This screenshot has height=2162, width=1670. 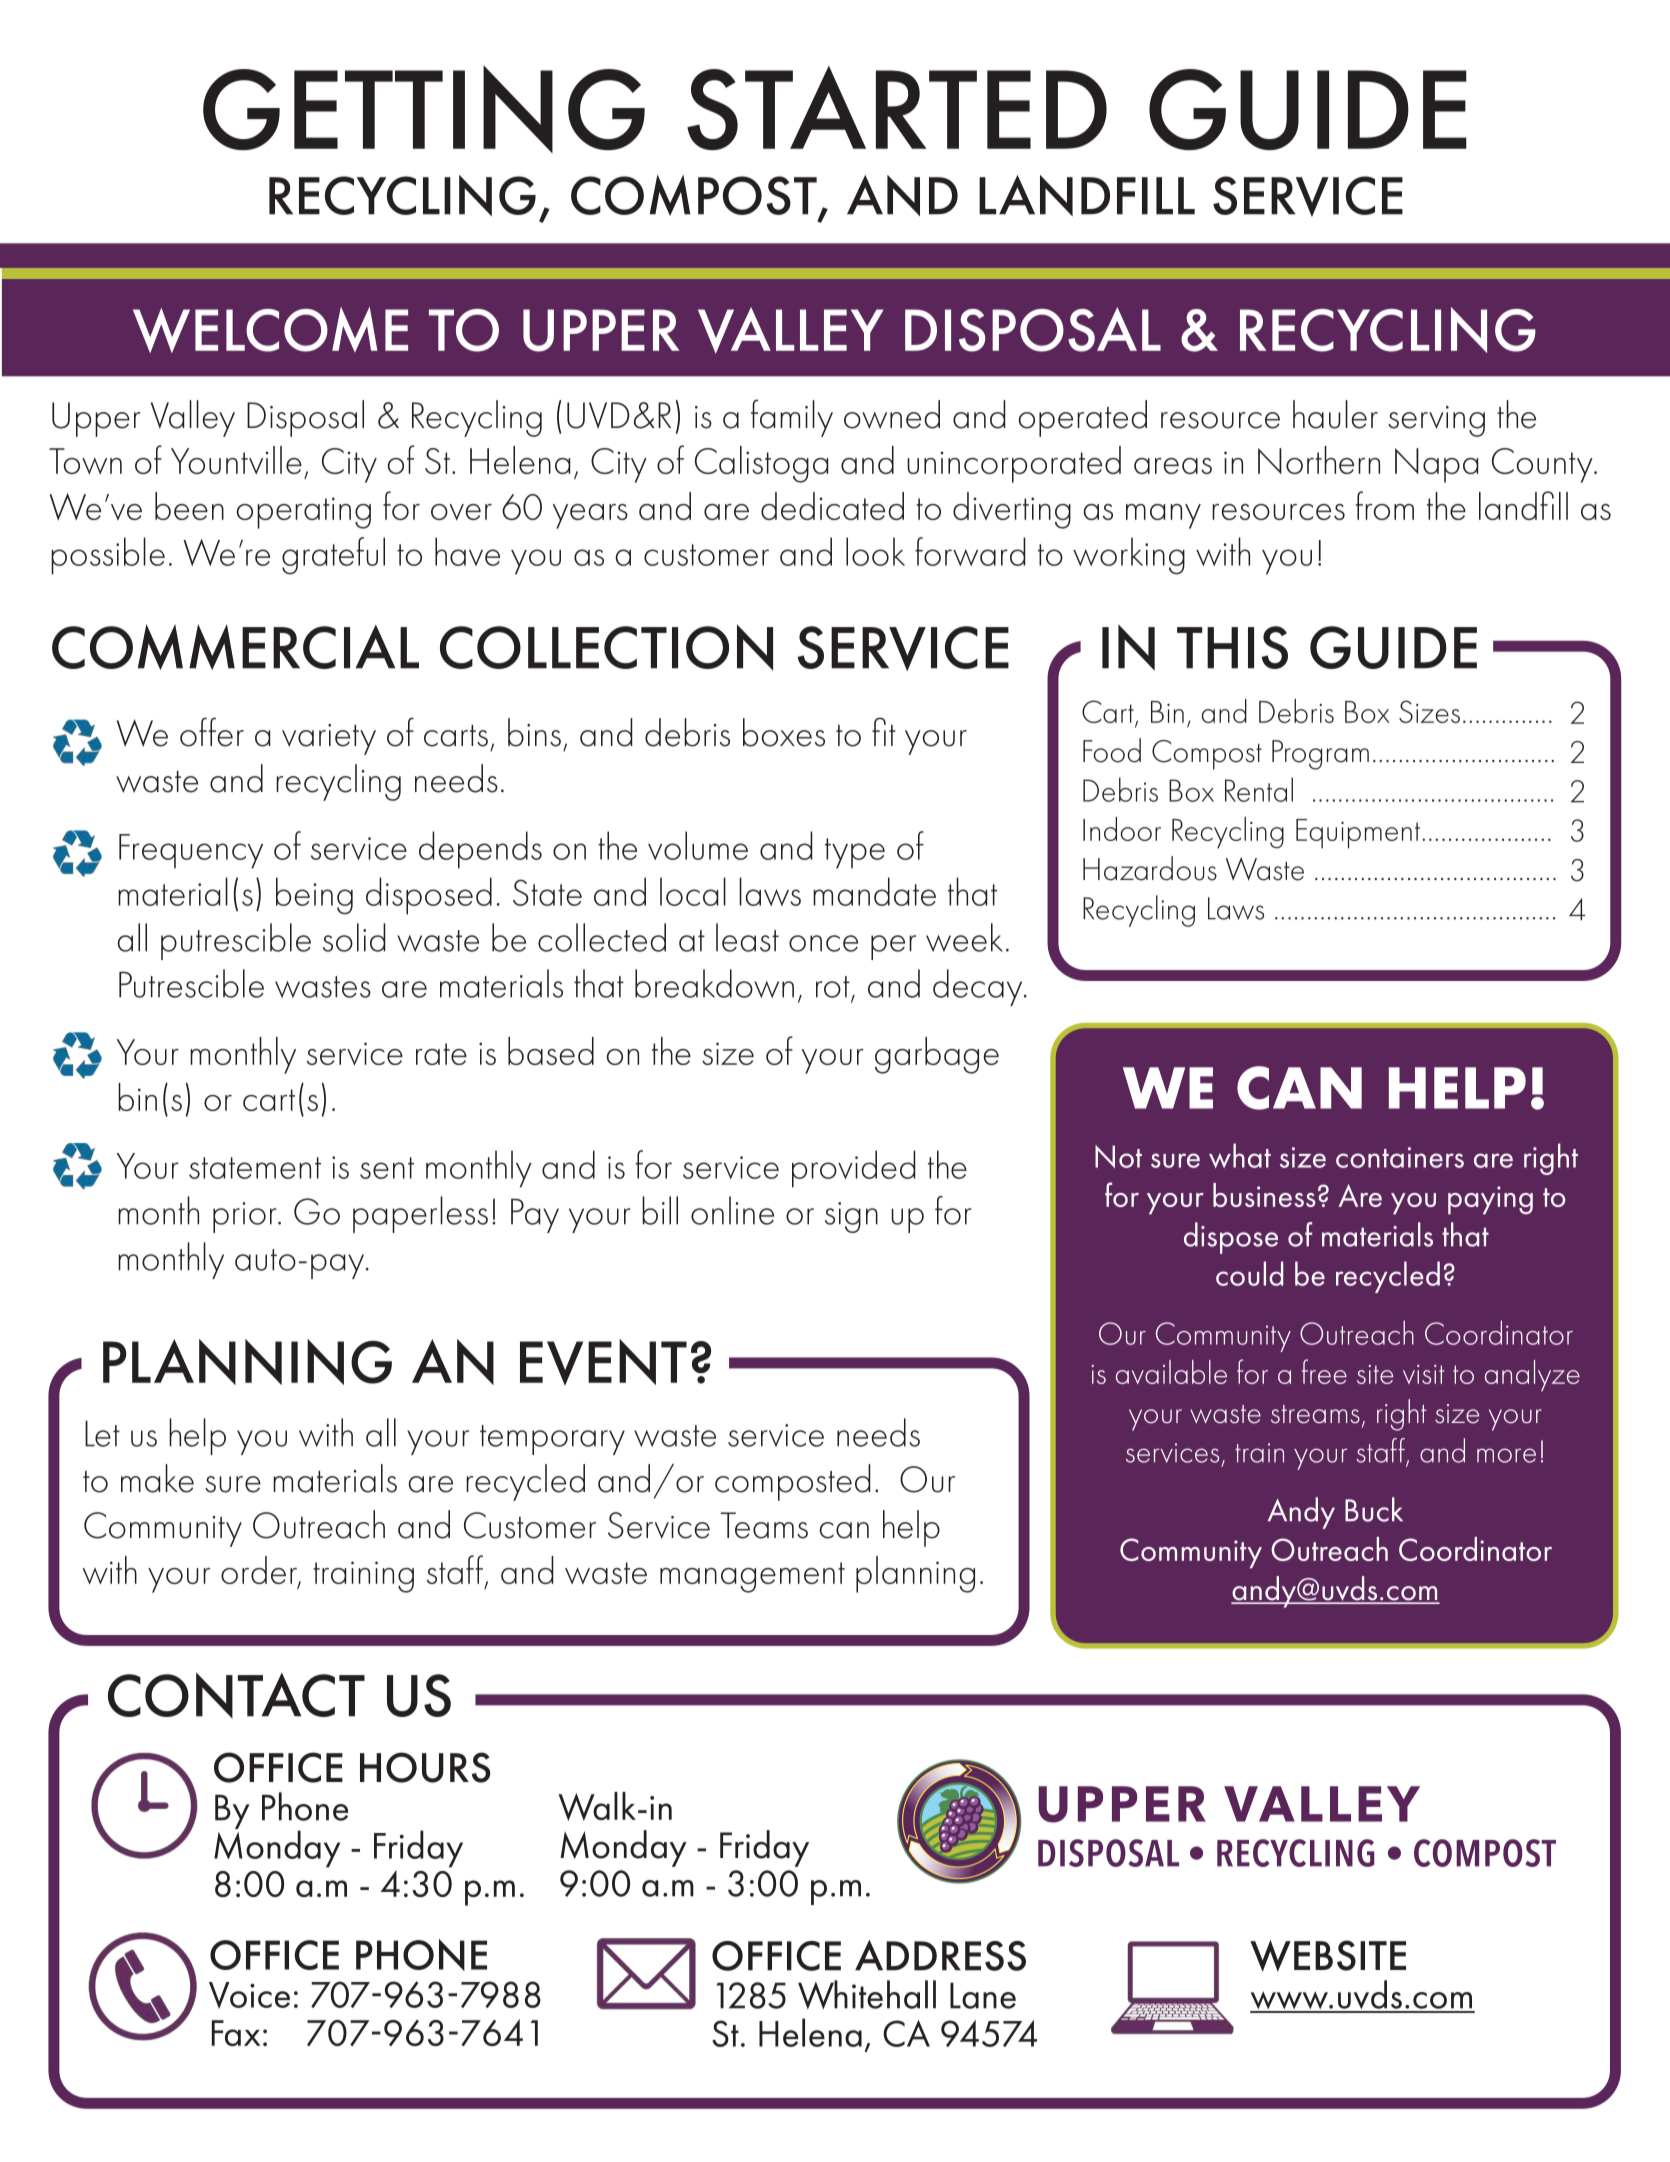 I want to click on hauler, so click(x=1335, y=414).
